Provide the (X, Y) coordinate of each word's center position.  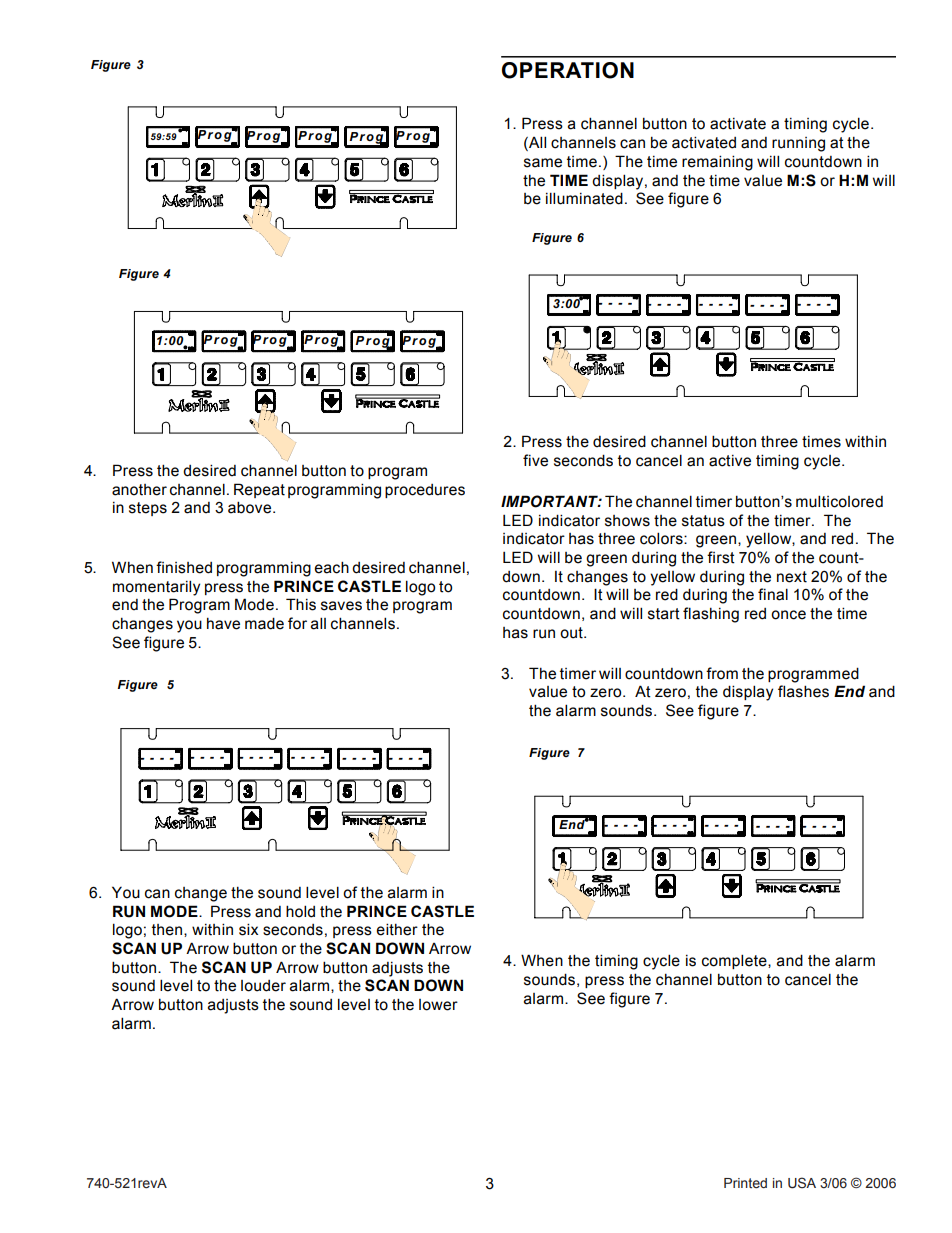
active (730, 461)
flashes (803, 691)
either (397, 929)
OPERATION (568, 70)
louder (263, 986)
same (543, 163)
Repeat (259, 490)
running (798, 144)
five (535, 460)
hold (300, 911)
